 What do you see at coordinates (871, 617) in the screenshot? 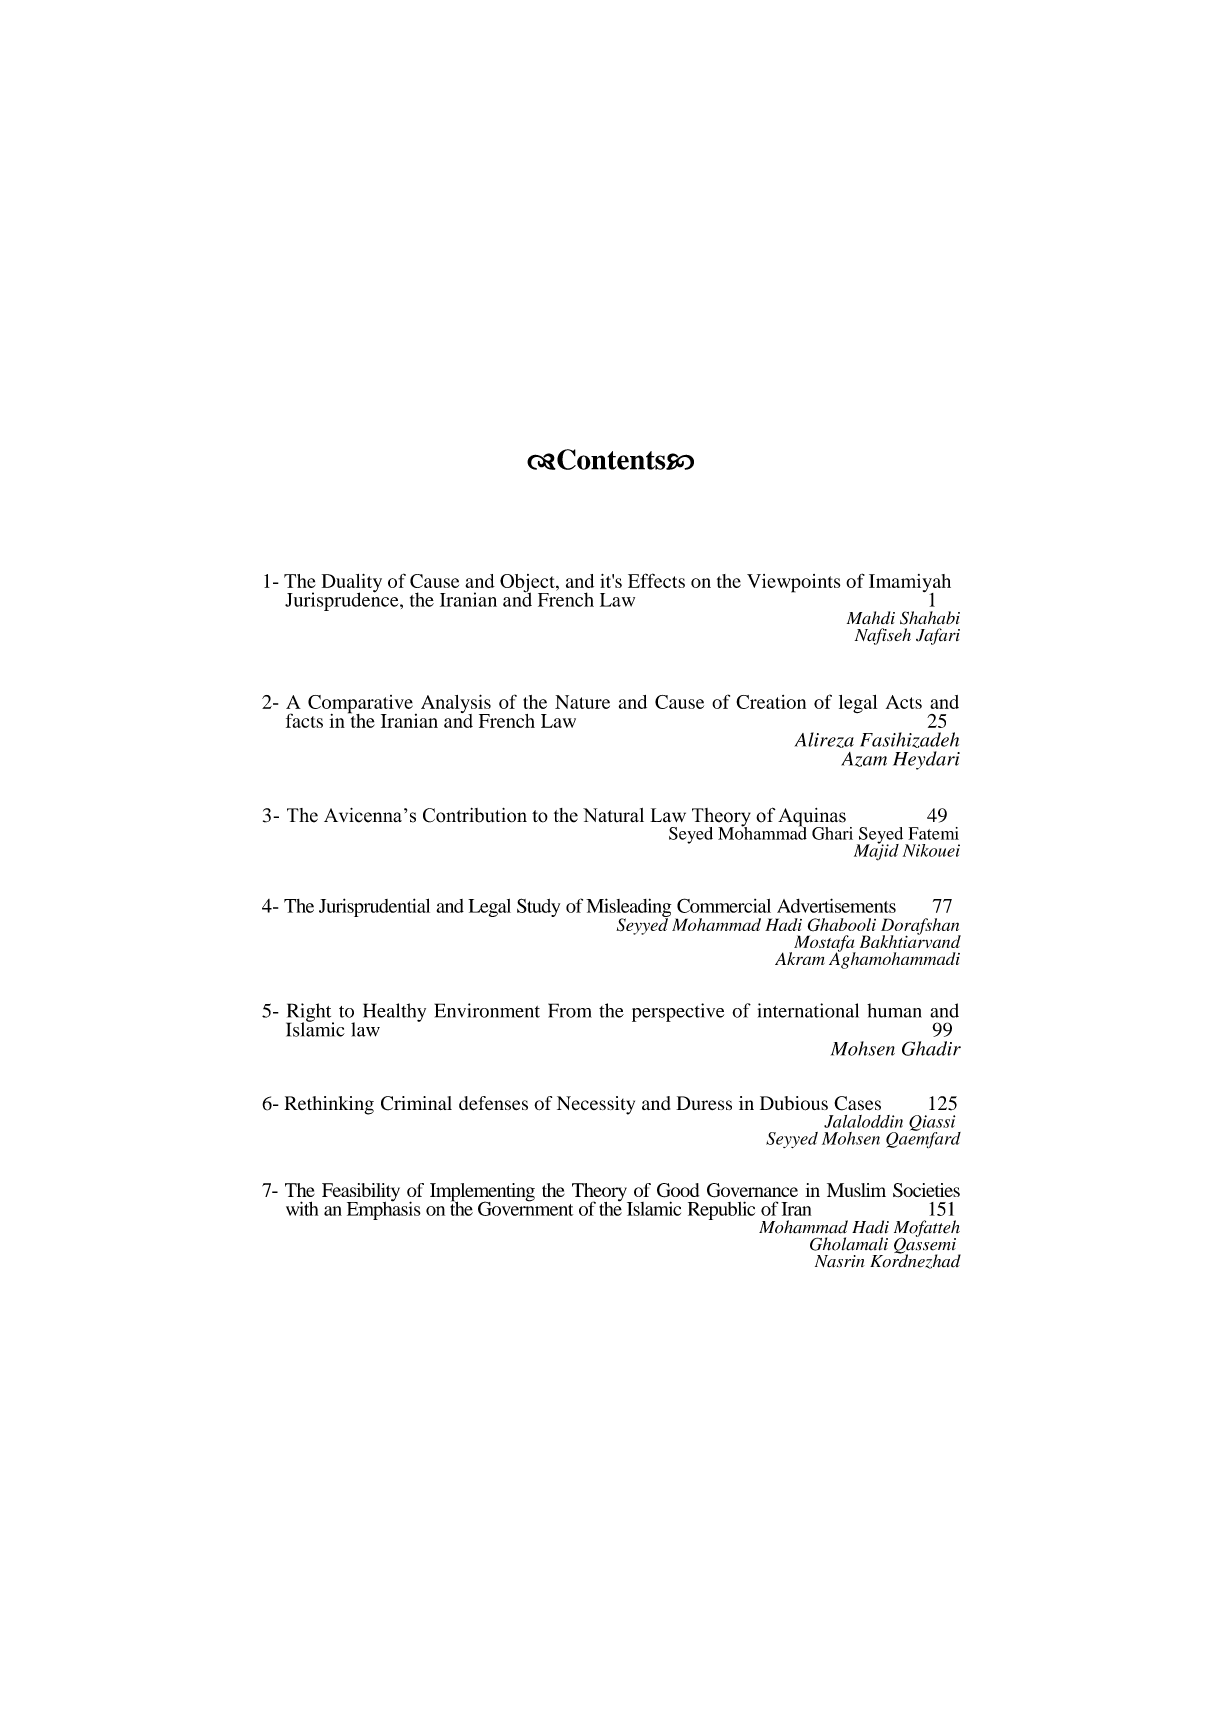
I see `Mahdi` at bounding box center [871, 617].
